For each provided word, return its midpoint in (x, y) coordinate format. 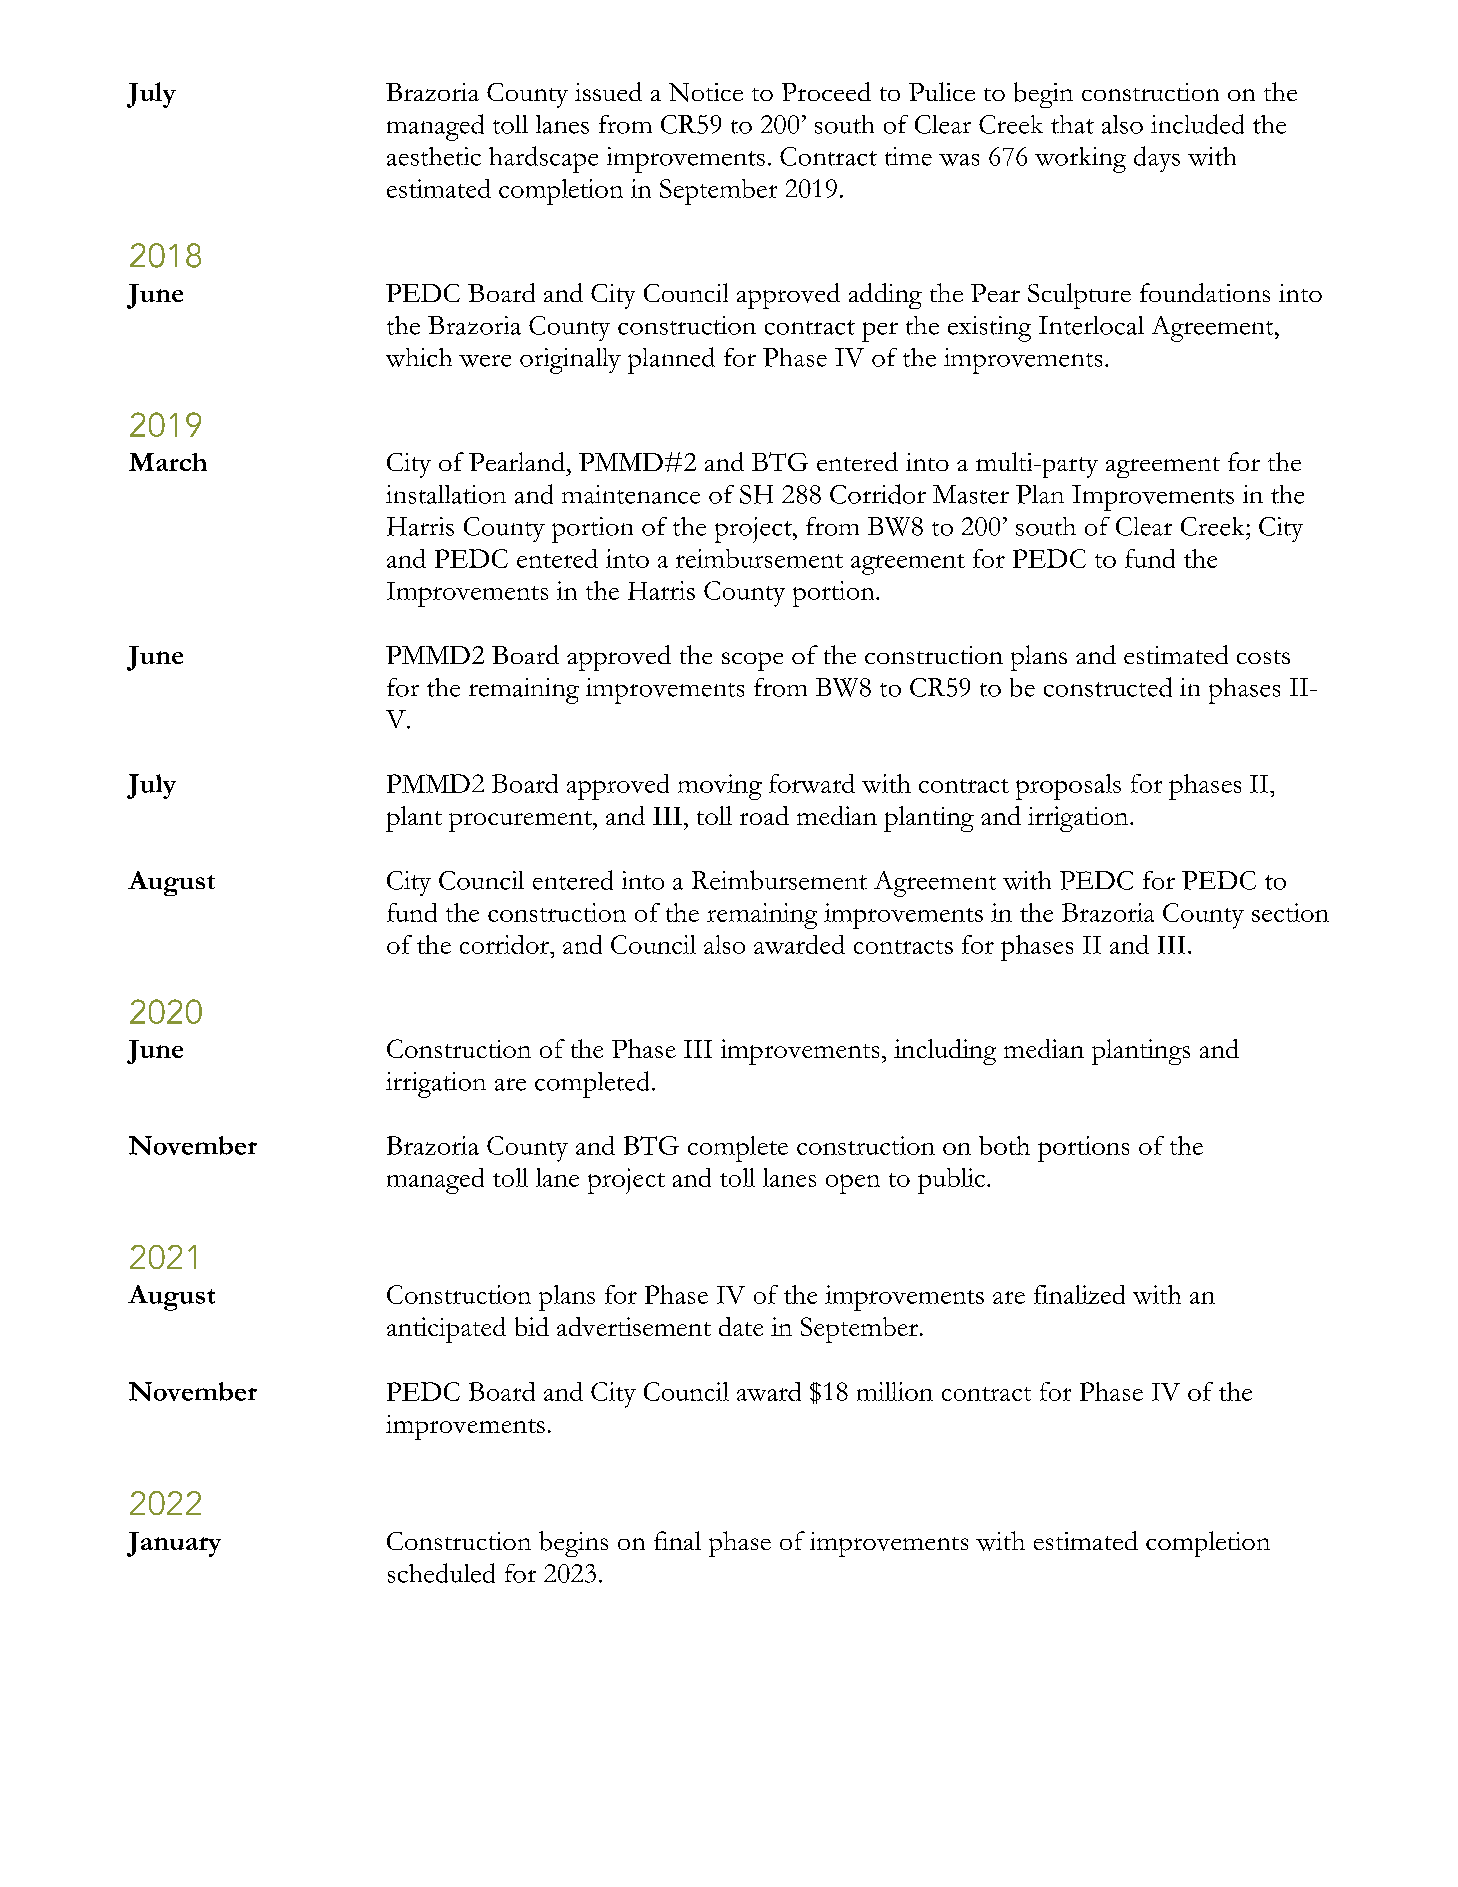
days (1157, 159)
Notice (706, 92)
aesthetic (434, 156)
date (741, 1326)
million (895, 1391)
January (174, 1544)
